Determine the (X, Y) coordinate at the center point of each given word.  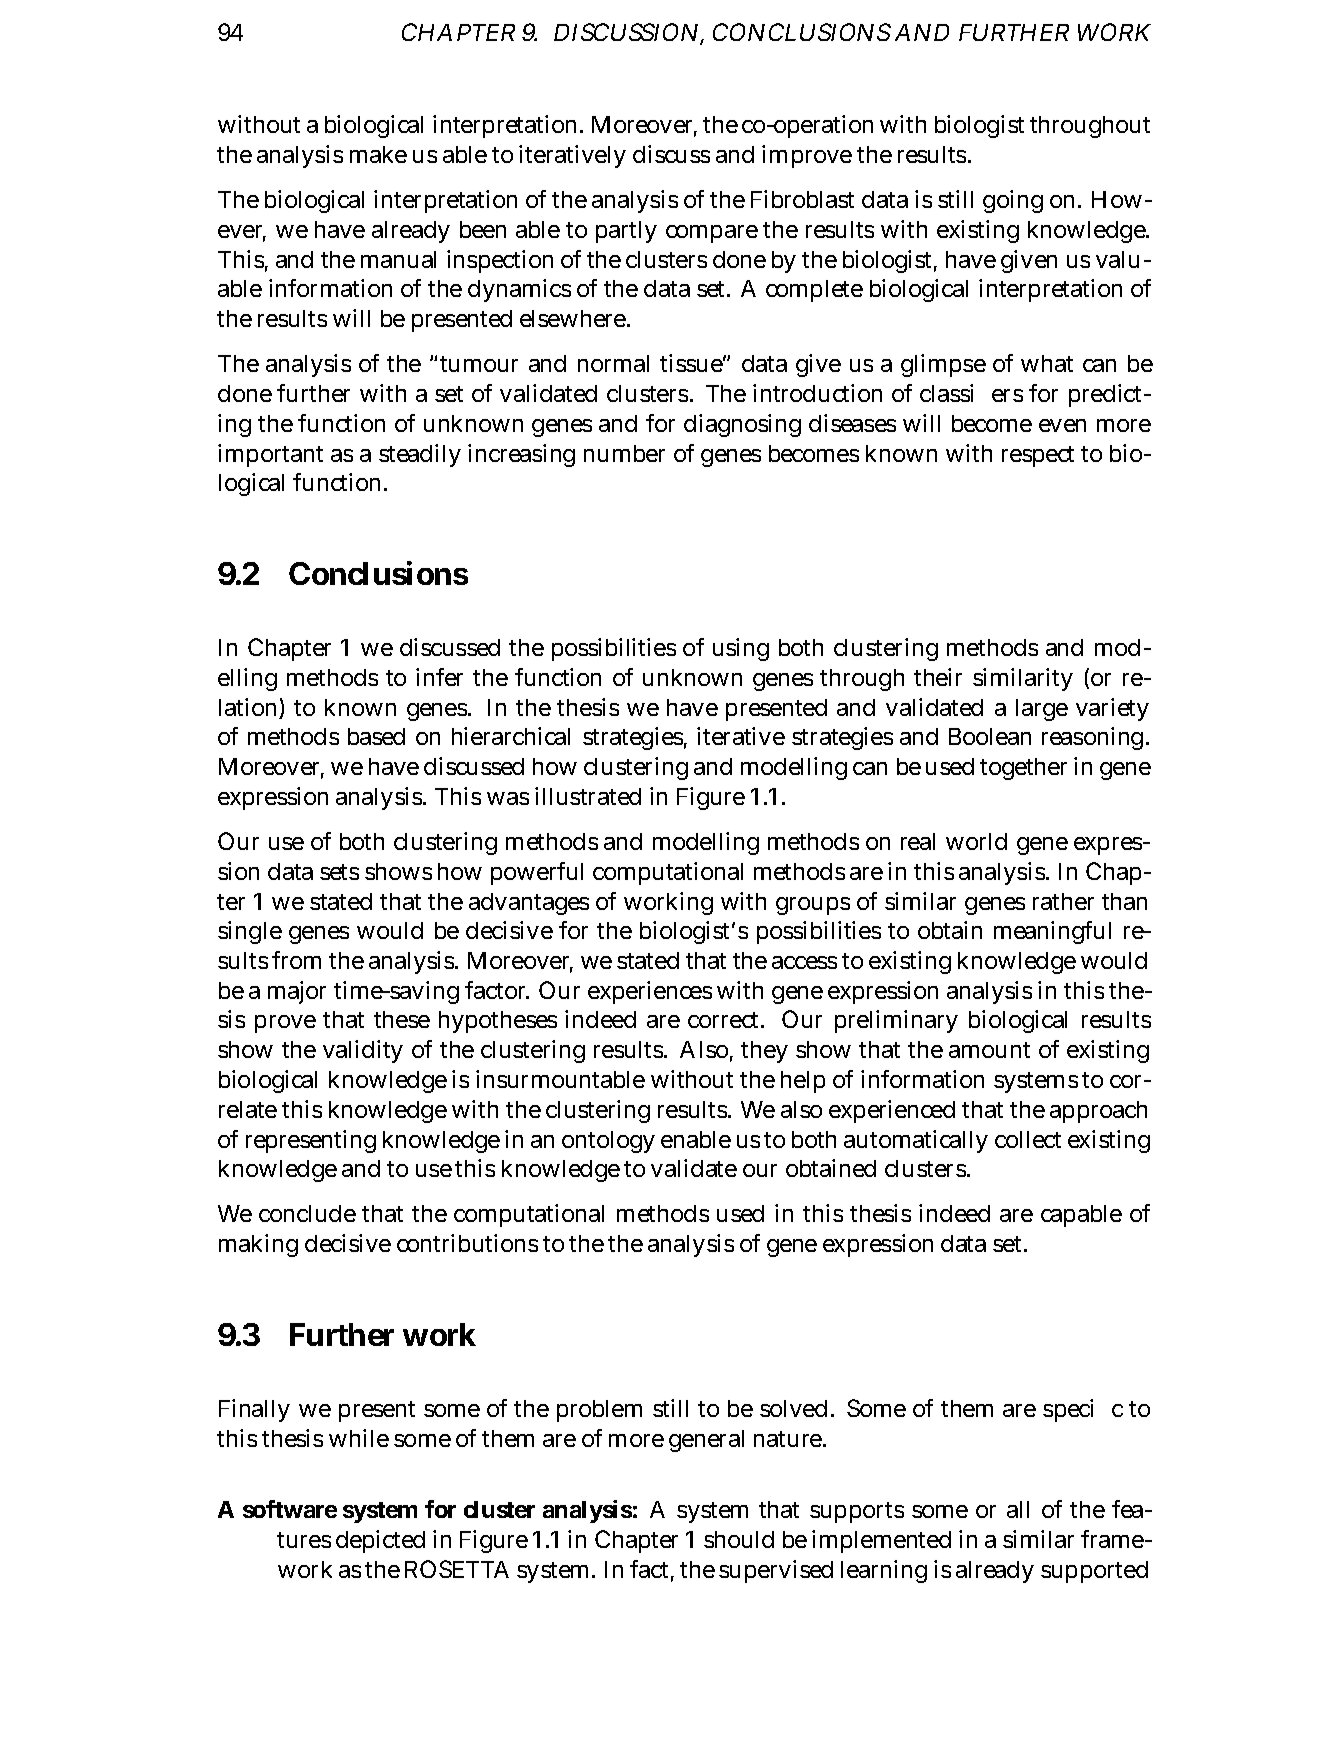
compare (712, 234)
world (976, 841)
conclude (307, 1213)
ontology (608, 1142)
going (1013, 201)
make (378, 154)
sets (339, 872)
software (290, 1509)
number (624, 453)
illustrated (588, 796)
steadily (420, 455)
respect (1038, 456)
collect (1028, 1139)
